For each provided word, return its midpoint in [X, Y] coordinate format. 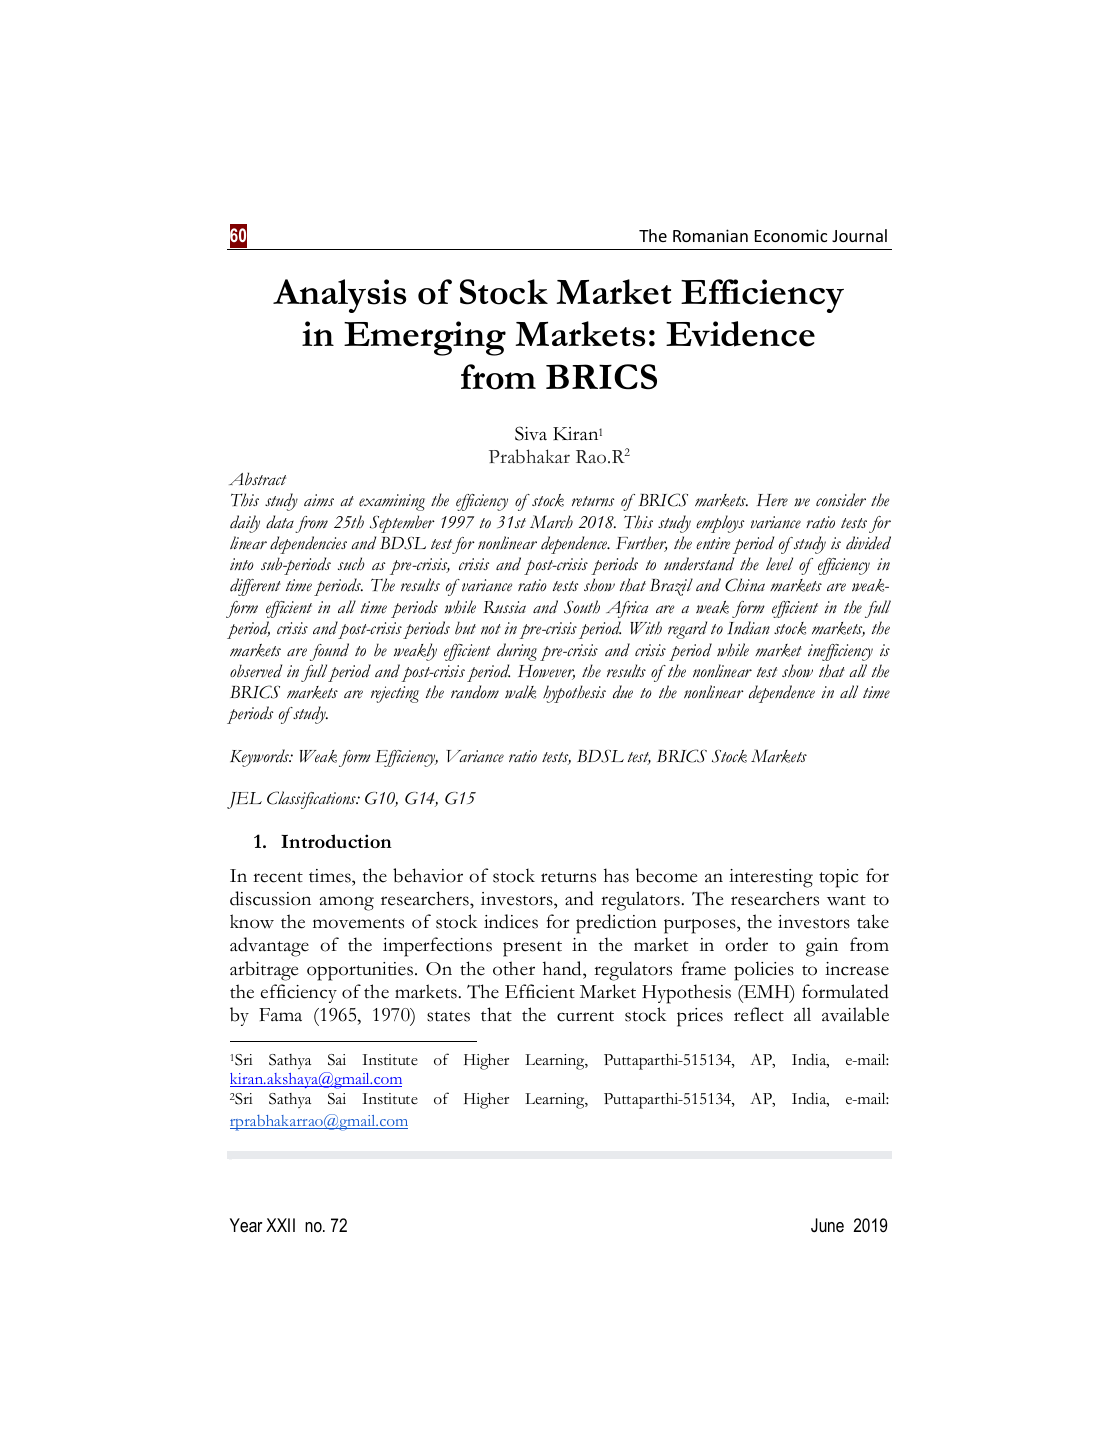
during [517, 652]
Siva [531, 433]
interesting [771, 878]
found [329, 652]
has [616, 875]
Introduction [336, 841]
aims [319, 500]
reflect [759, 1014]
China [745, 585]
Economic [791, 235]
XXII [280, 1225]
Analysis [339, 296]
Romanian [710, 235]
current [585, 1016]
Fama [280, 1015]
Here [772, 500]
